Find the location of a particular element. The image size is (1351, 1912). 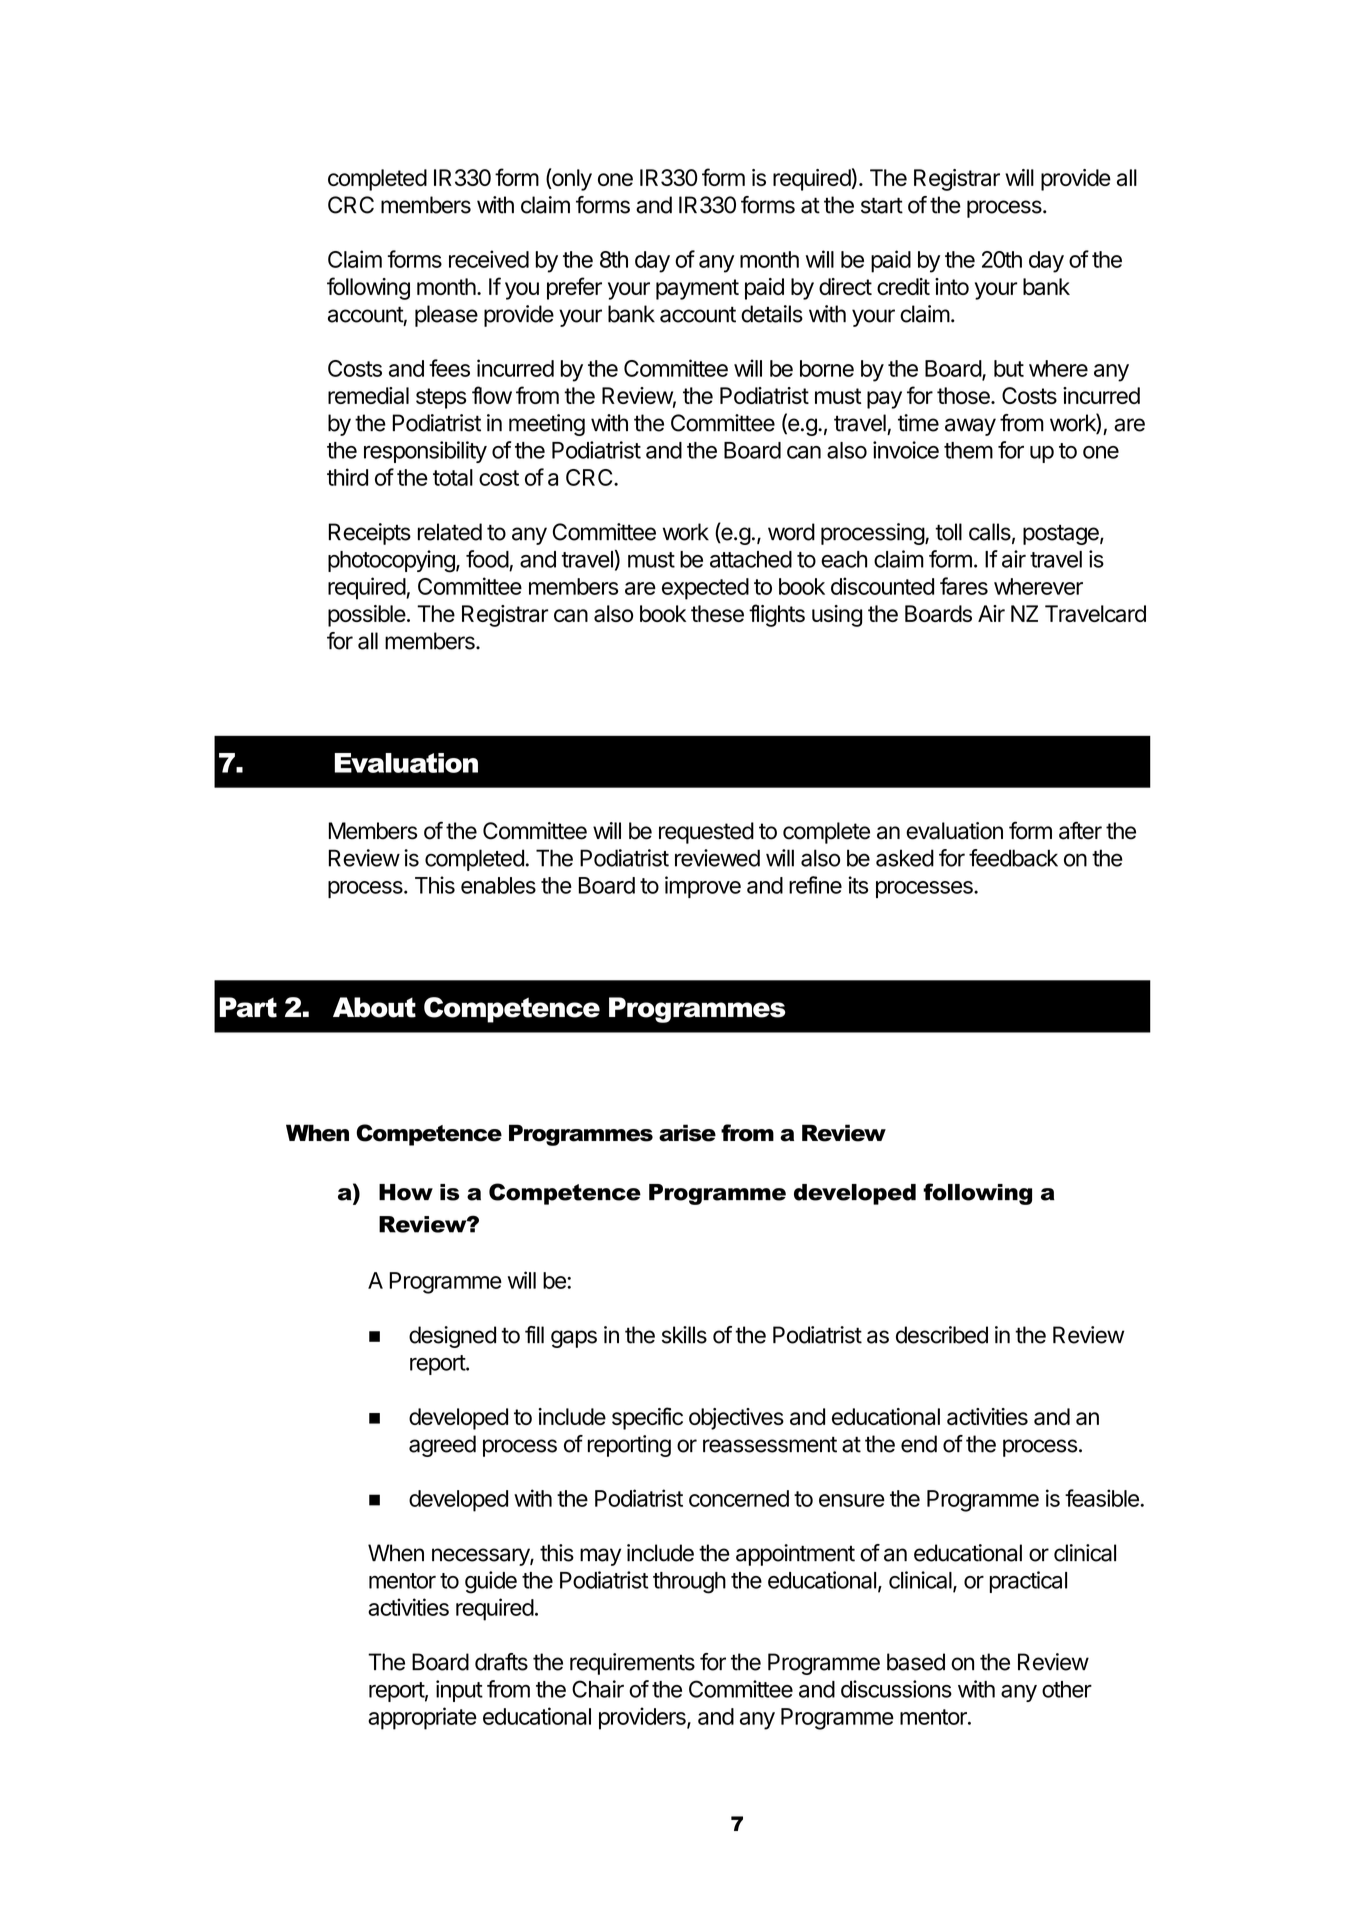

described is located at coordinates (942, 1335).
